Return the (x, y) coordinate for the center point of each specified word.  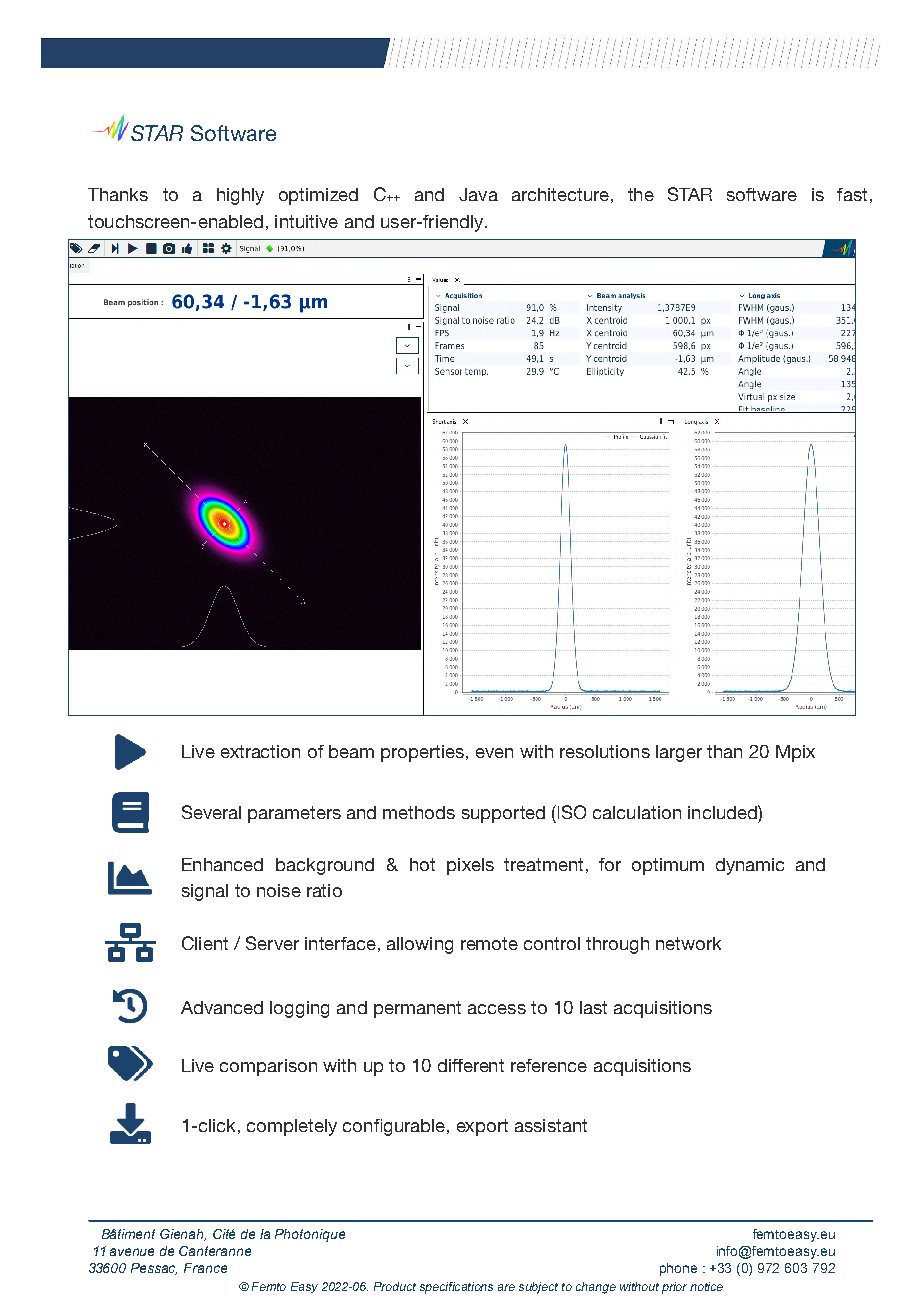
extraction (260, 751)
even (494, 753)
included (723, 812)
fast (852, 194)
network (688, 943)
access (497, 1009)
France (205, 1268)
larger (679, 753)
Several (211, 812)
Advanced (222, 1007)
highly (240, 196)
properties (422, 753)
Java (478, 194)
